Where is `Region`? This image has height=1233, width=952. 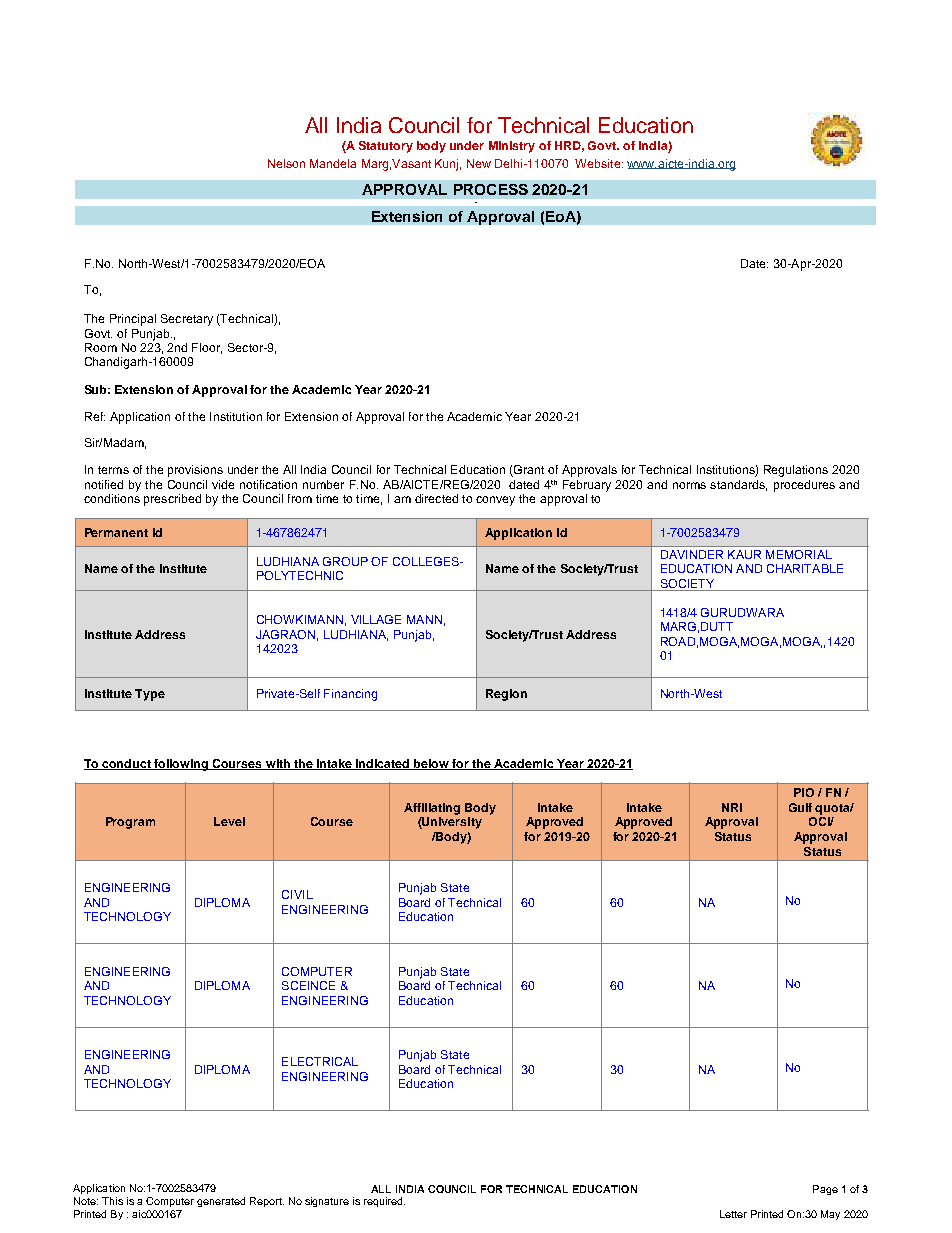 Region is located at coordinates (506, 695).
